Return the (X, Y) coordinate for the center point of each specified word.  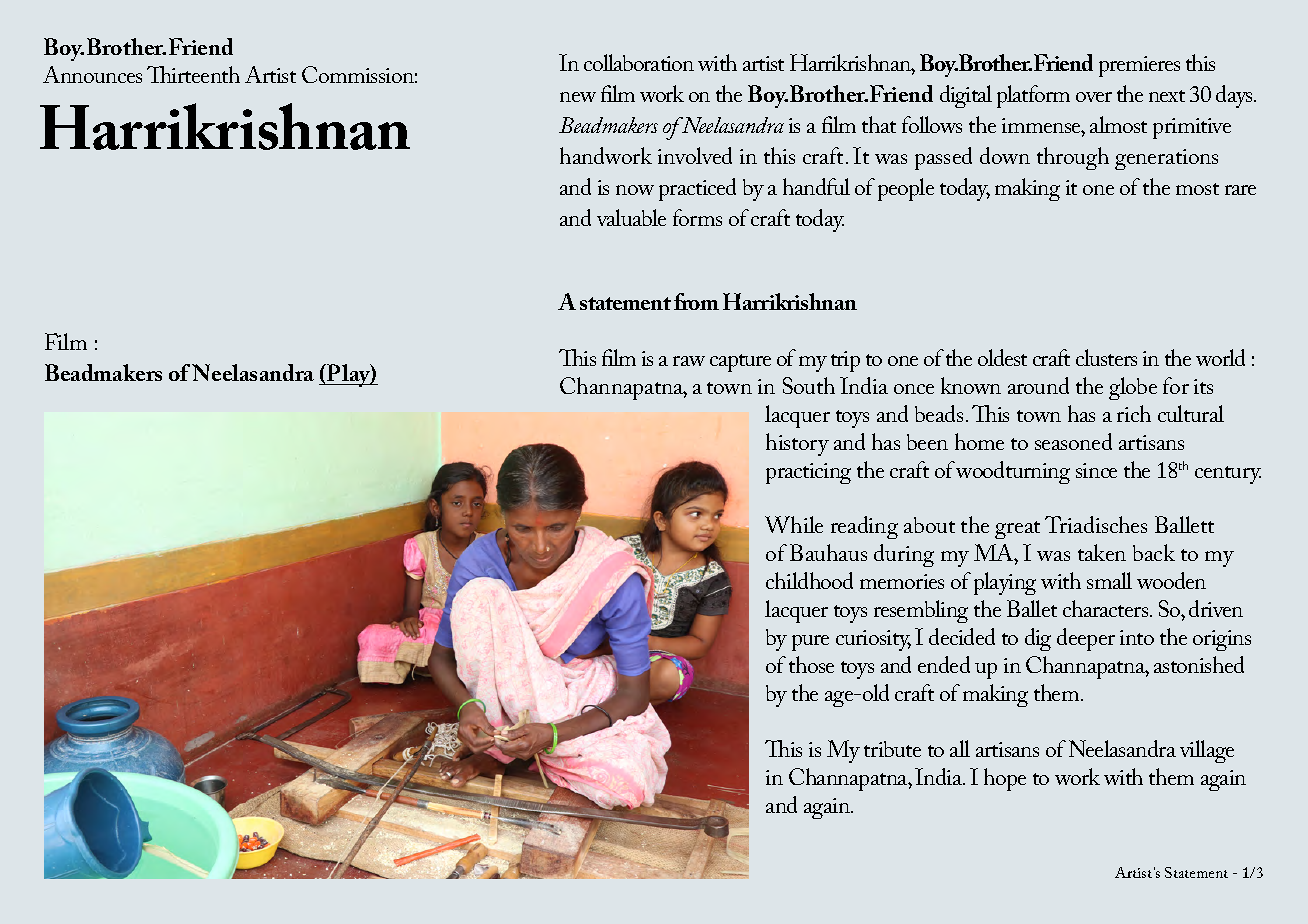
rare (1240, 190)
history (797, 444)
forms (697, 217)
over (1094, 97)
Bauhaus (828, 552)
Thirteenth (193, 74)
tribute (892, 749)
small (1109, 580)
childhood (809, 580)
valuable (631, 217)
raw (689, 361)
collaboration (639, 62)
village (1207, 751)
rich (1134, 413)
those (811, 664)
